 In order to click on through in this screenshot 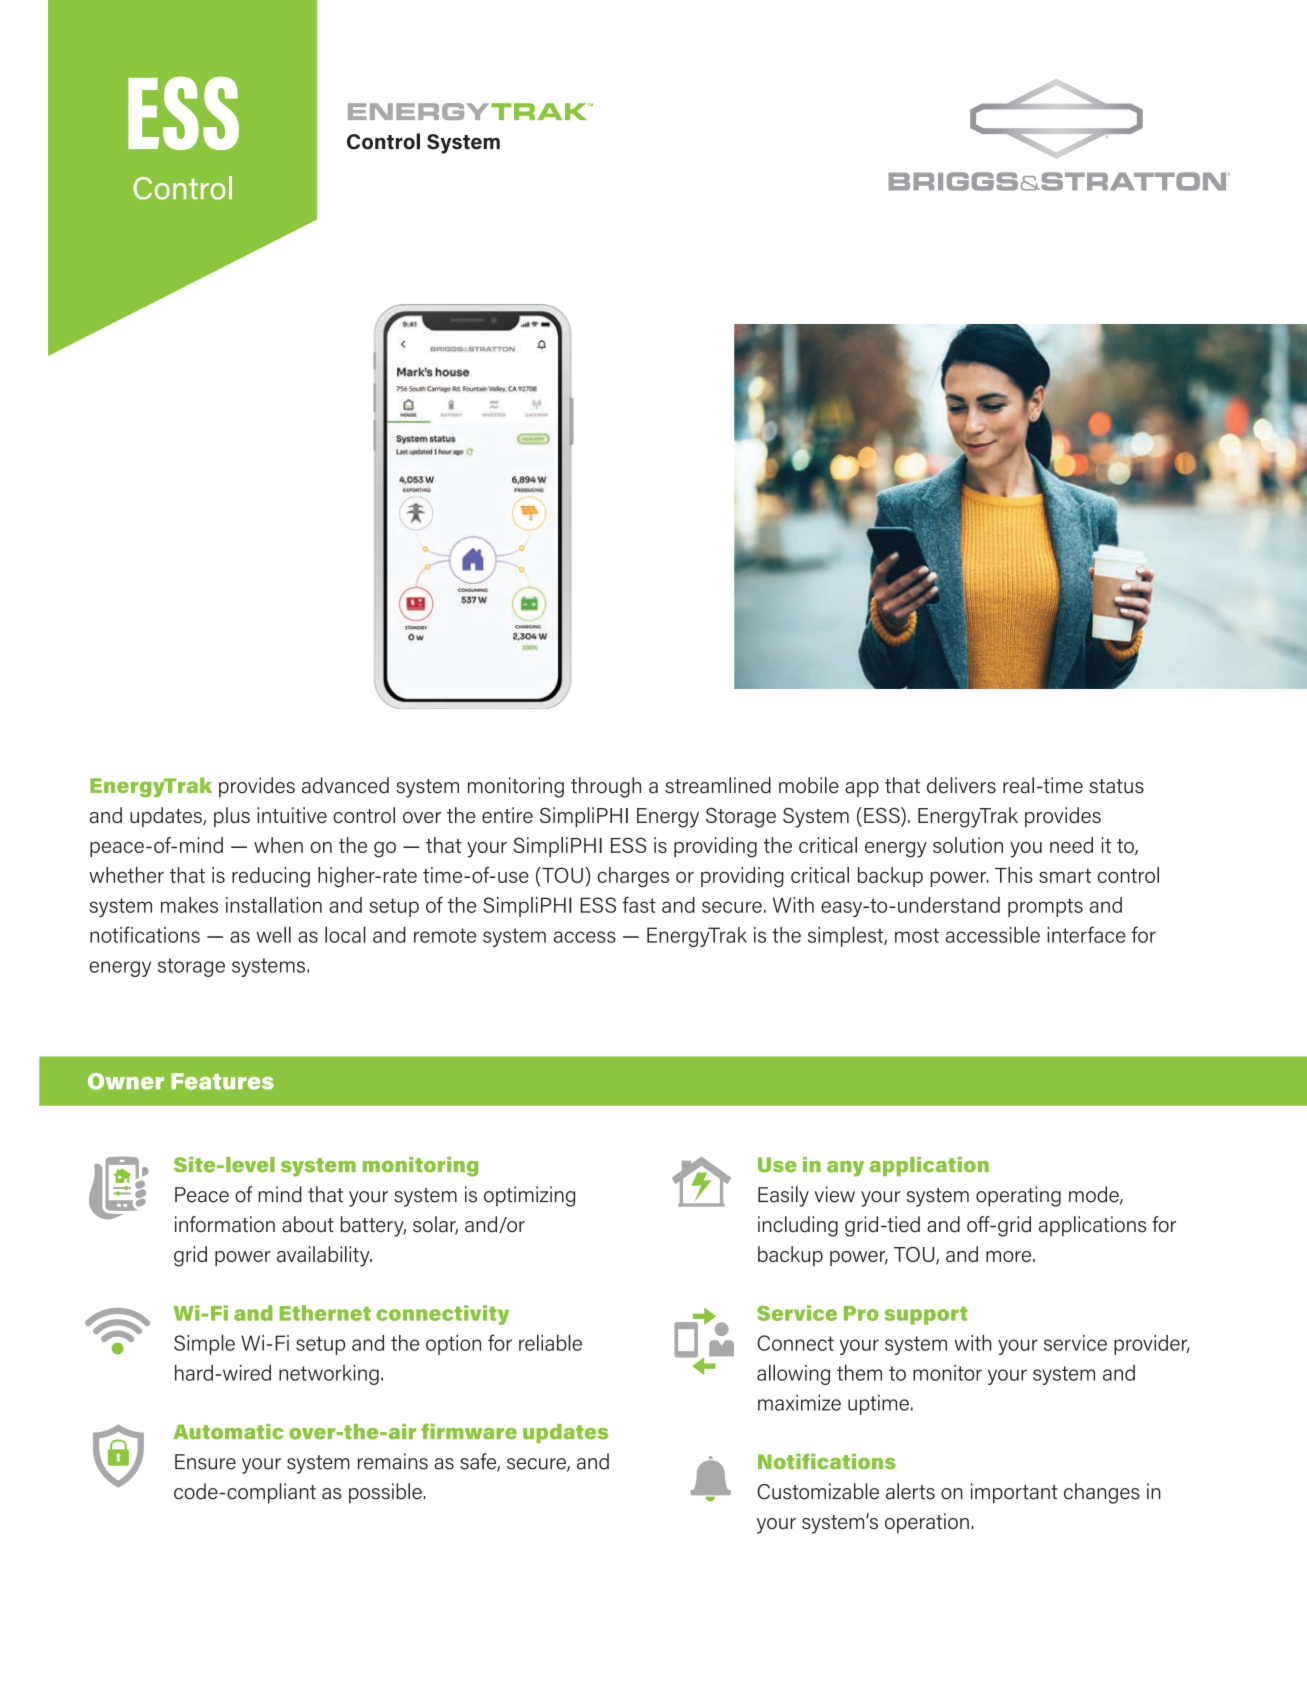, I will do `click(606, 787)`.
